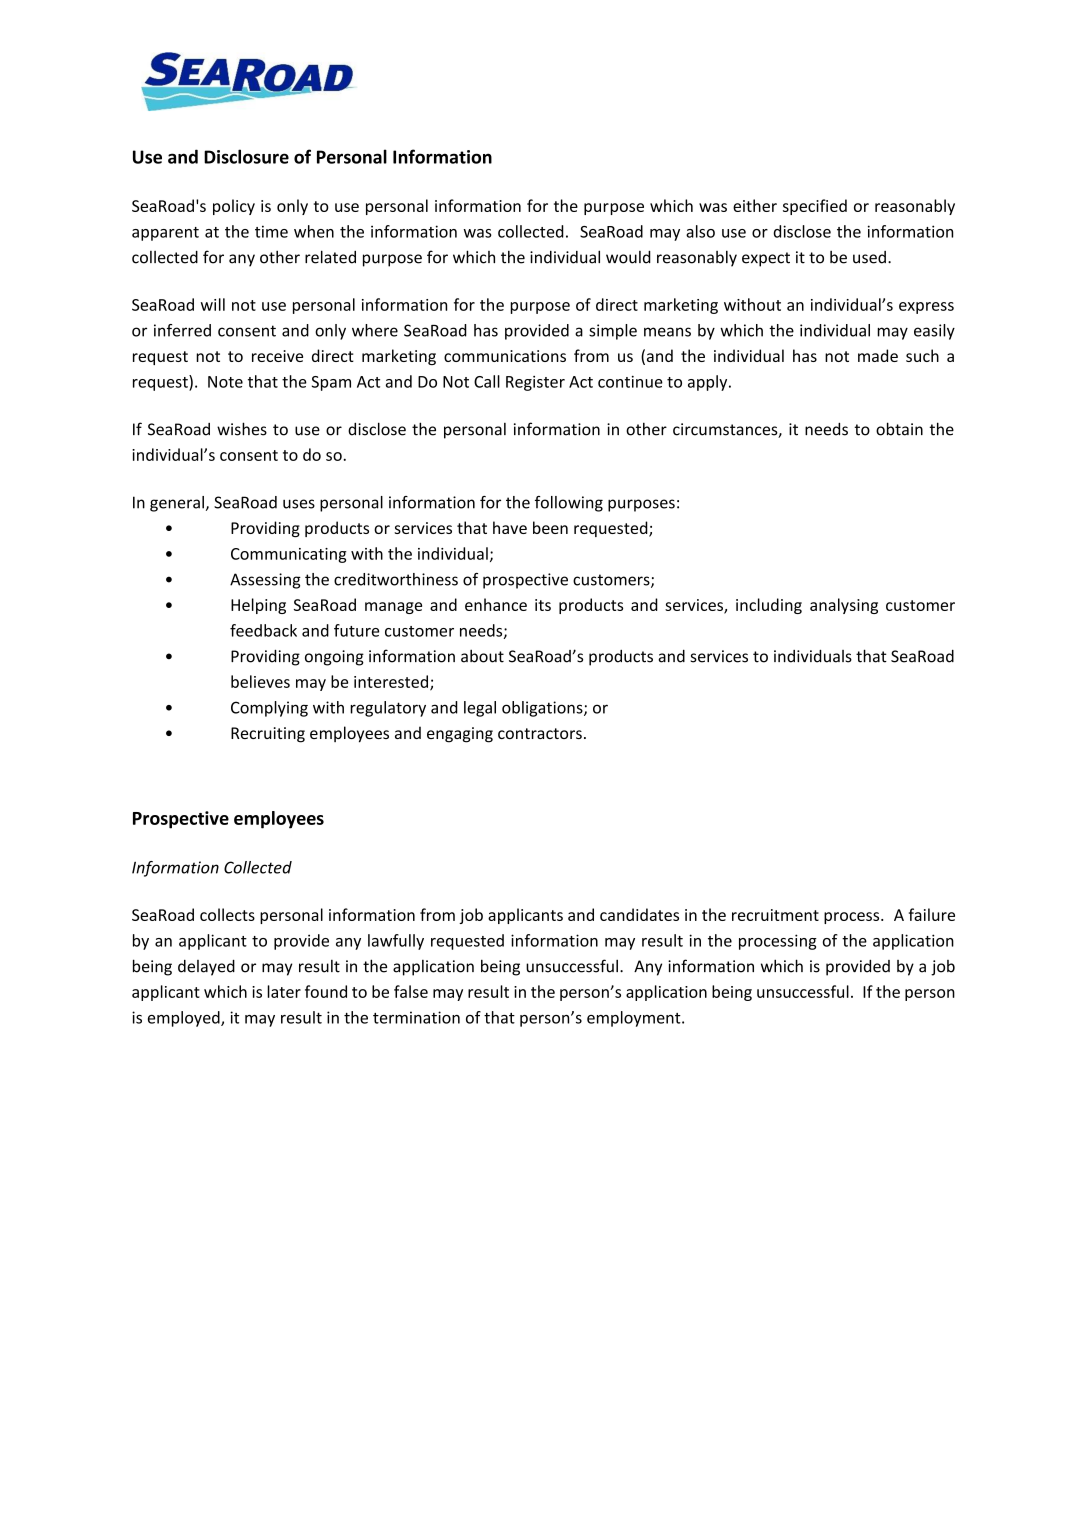  What do you see at coordinates (569, 504) in the image?
I see `following` at bounding box center [569, 504].
